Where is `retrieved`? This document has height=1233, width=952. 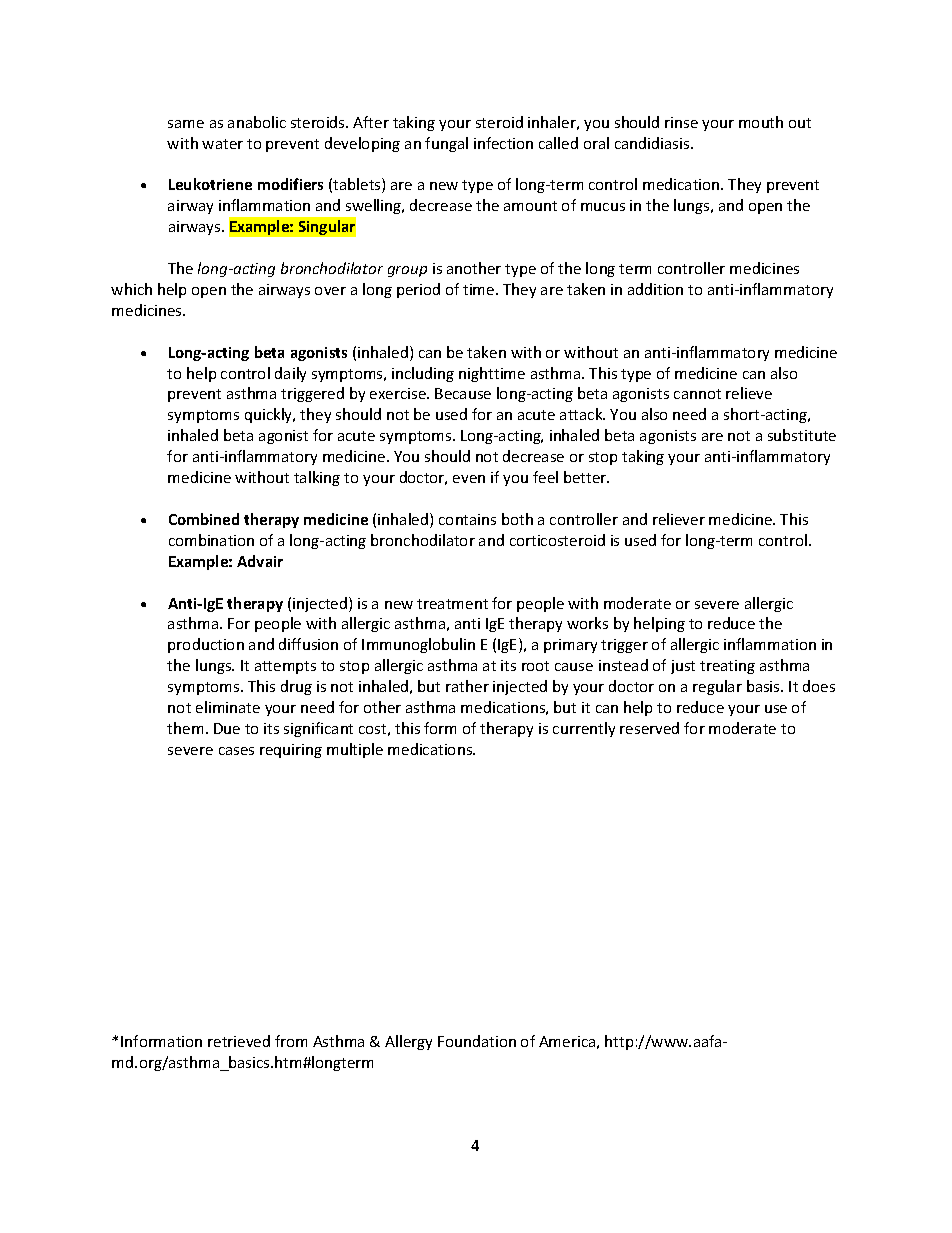 retrieved is located at coordinates (239, 1041).
